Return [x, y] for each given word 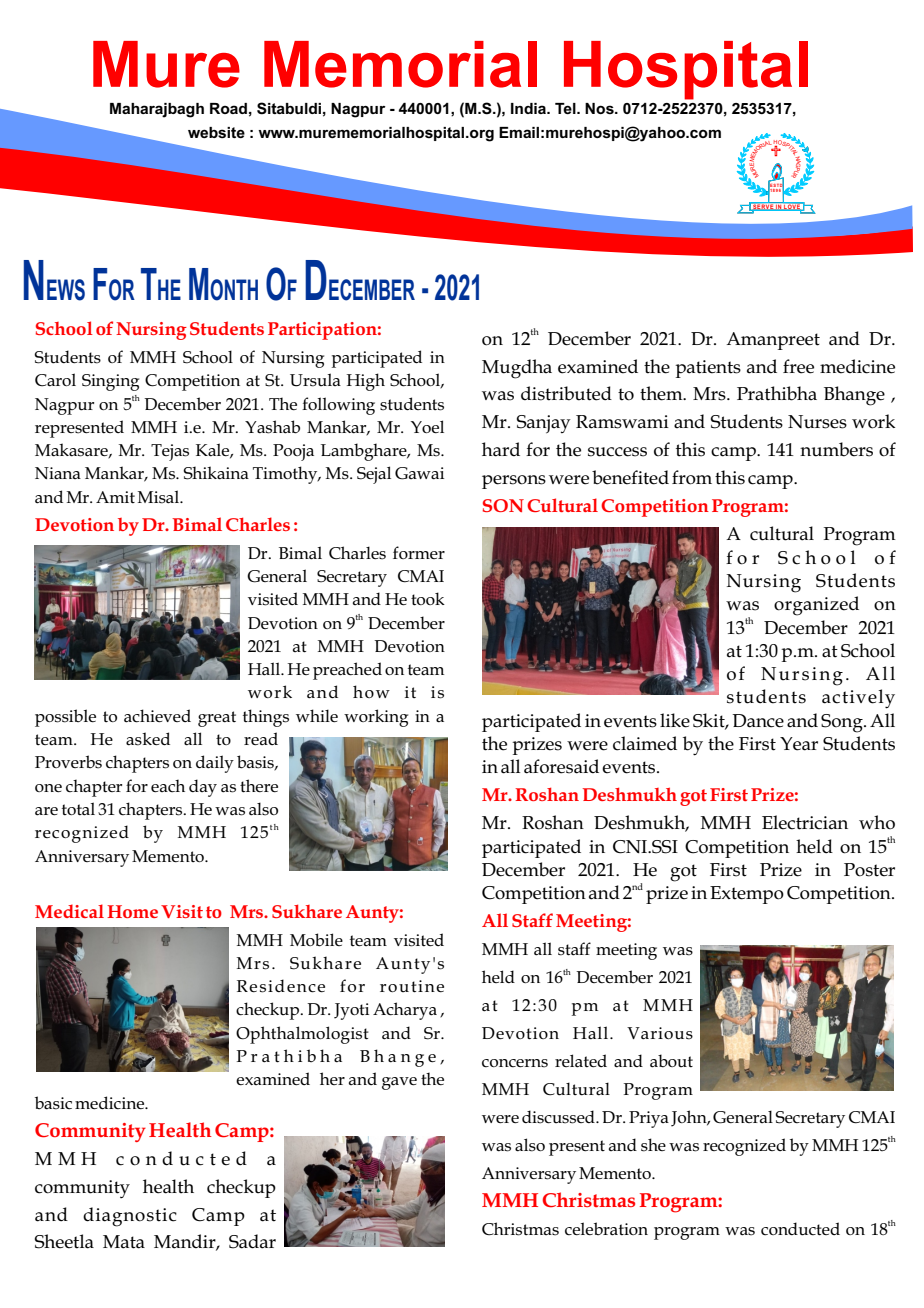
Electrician [805, 822]
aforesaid [561, 766]
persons [514, 482]
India [529, 108]
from [692, 477]
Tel [566, 108]
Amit [115, 497]
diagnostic [130, 1217]
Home [132, 911]
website [216, 132]
